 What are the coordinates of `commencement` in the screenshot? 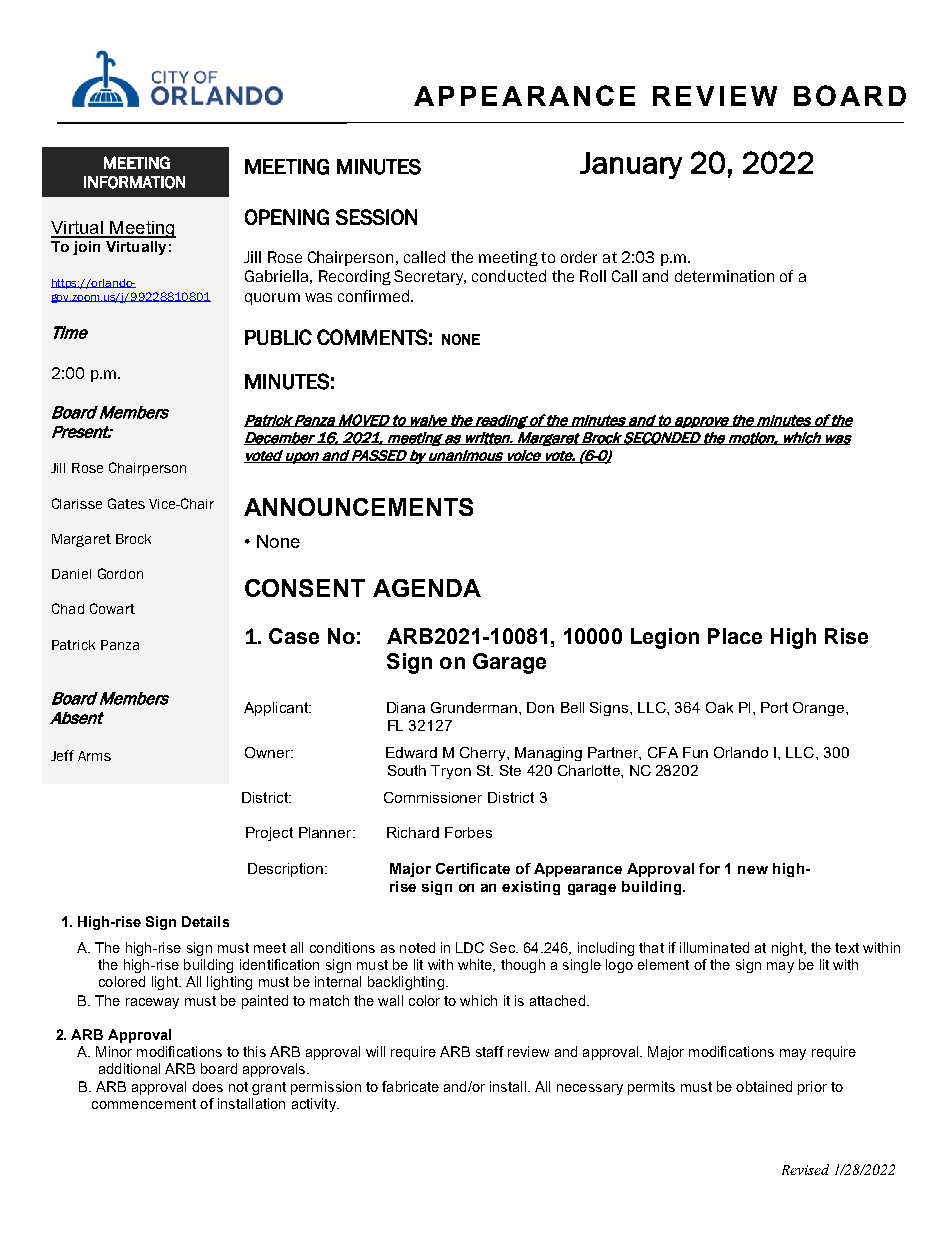 It's located at (144, 1104).
